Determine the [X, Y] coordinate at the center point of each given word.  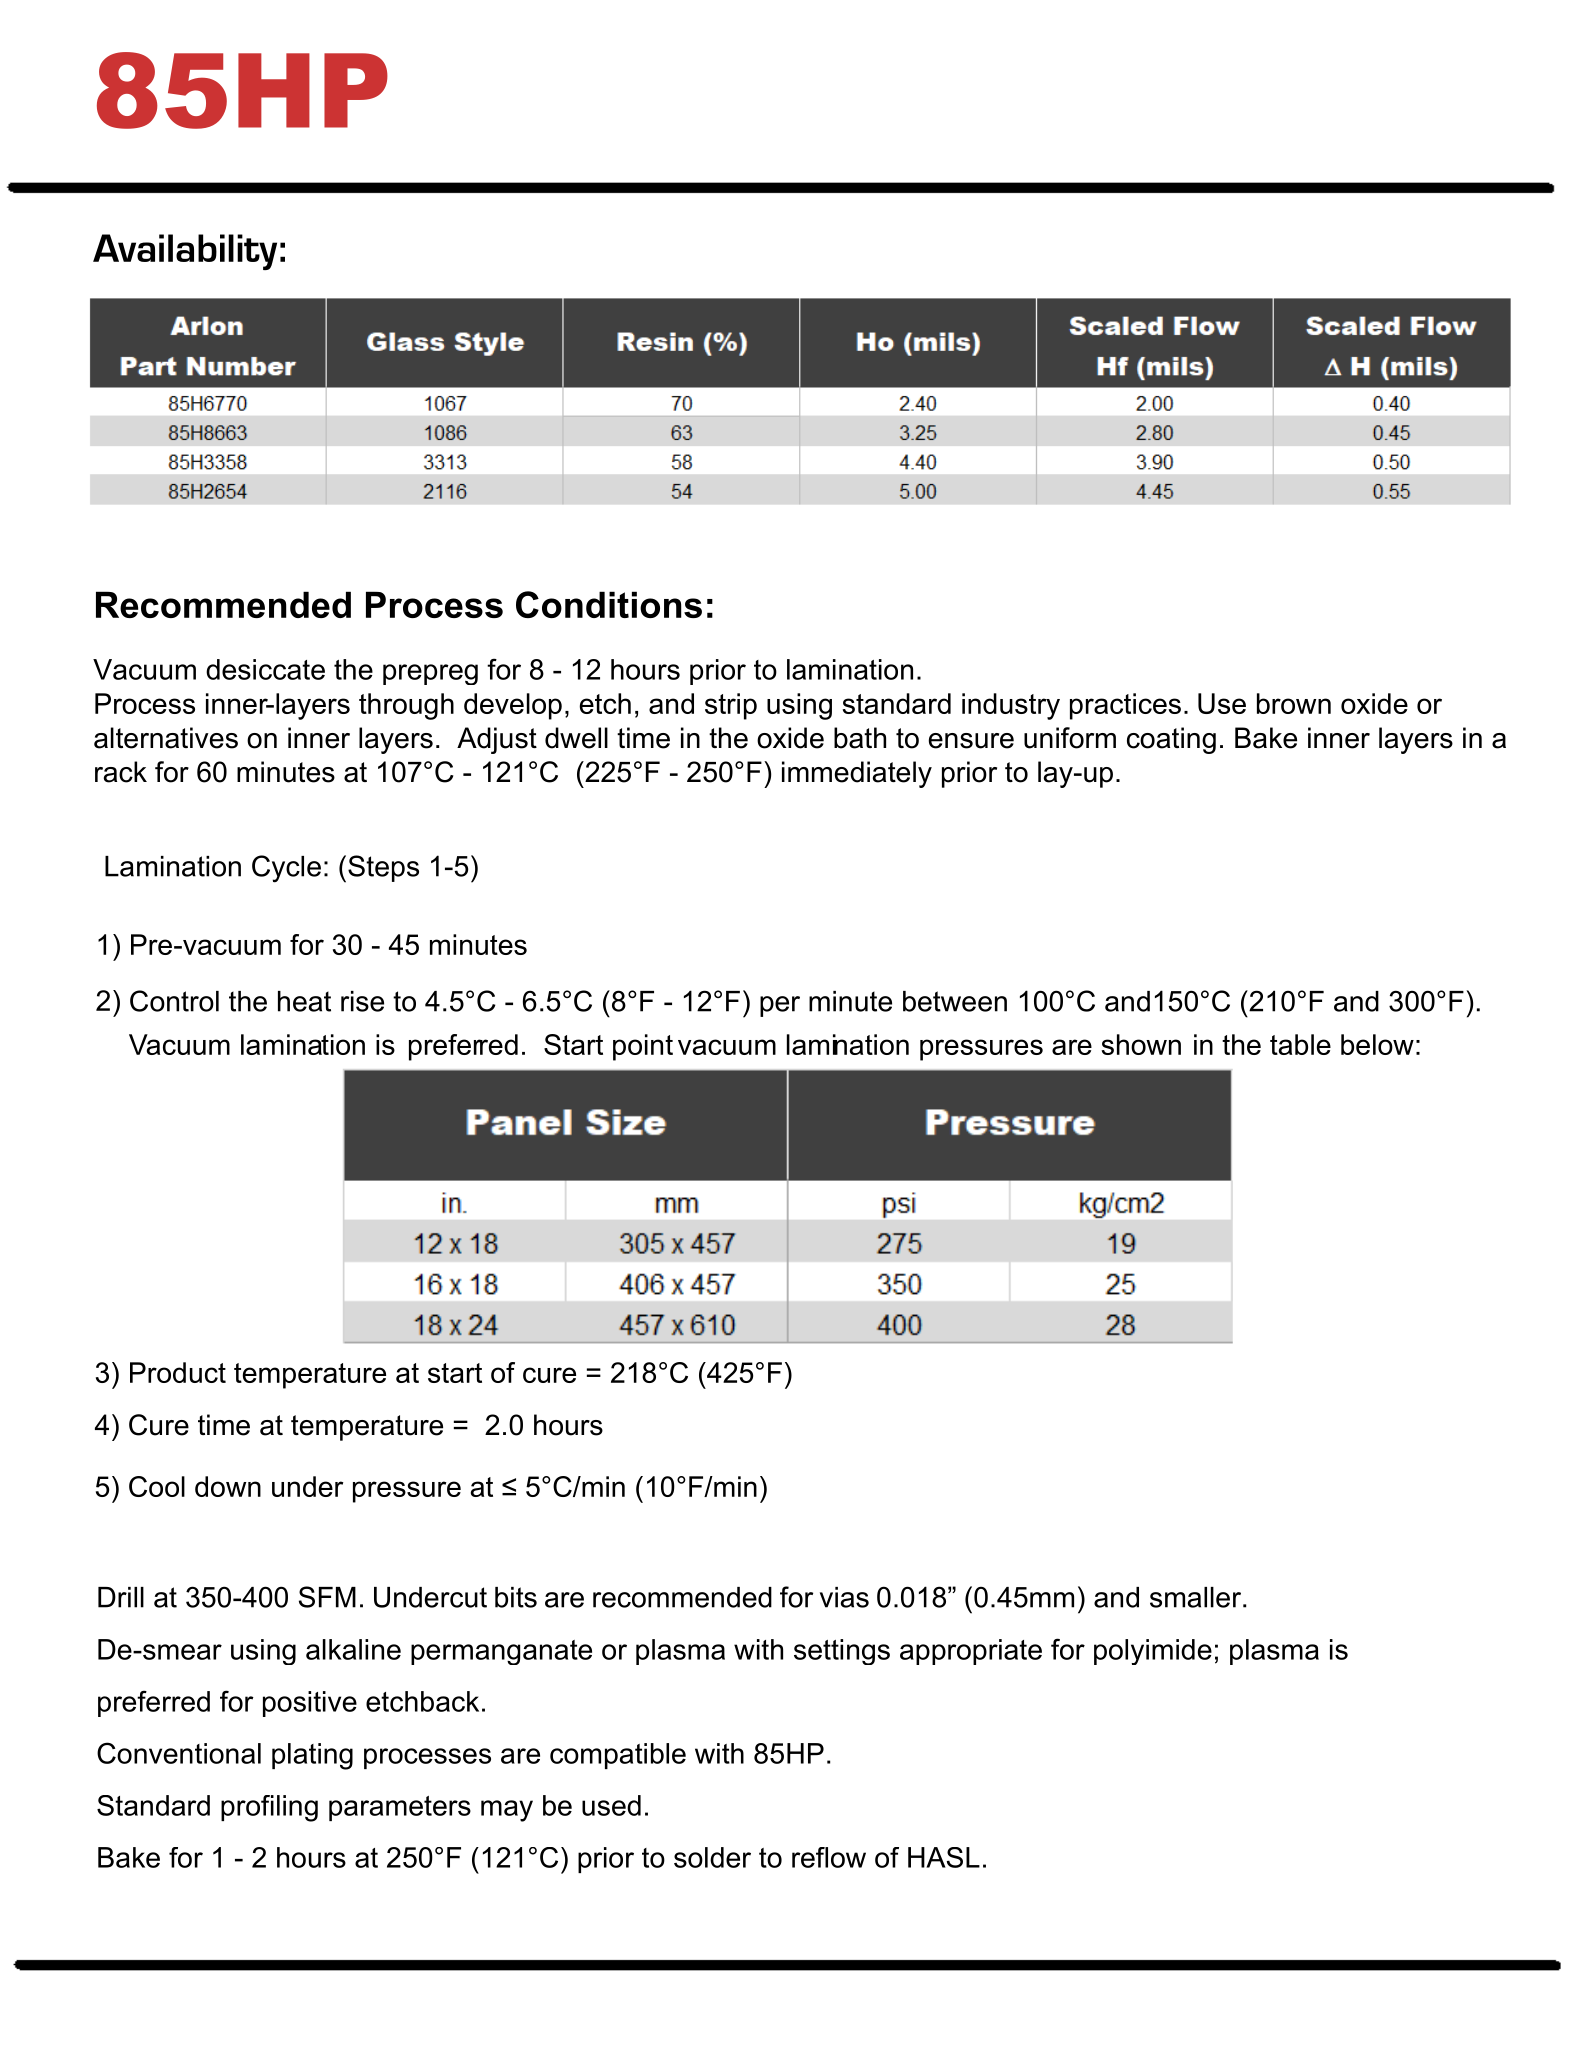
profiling [269, 1808]
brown [1294, 703]
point [643, 1047]
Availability [185, 252]
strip [731, 706]
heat [304, 1001]
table [1300, 1044]
